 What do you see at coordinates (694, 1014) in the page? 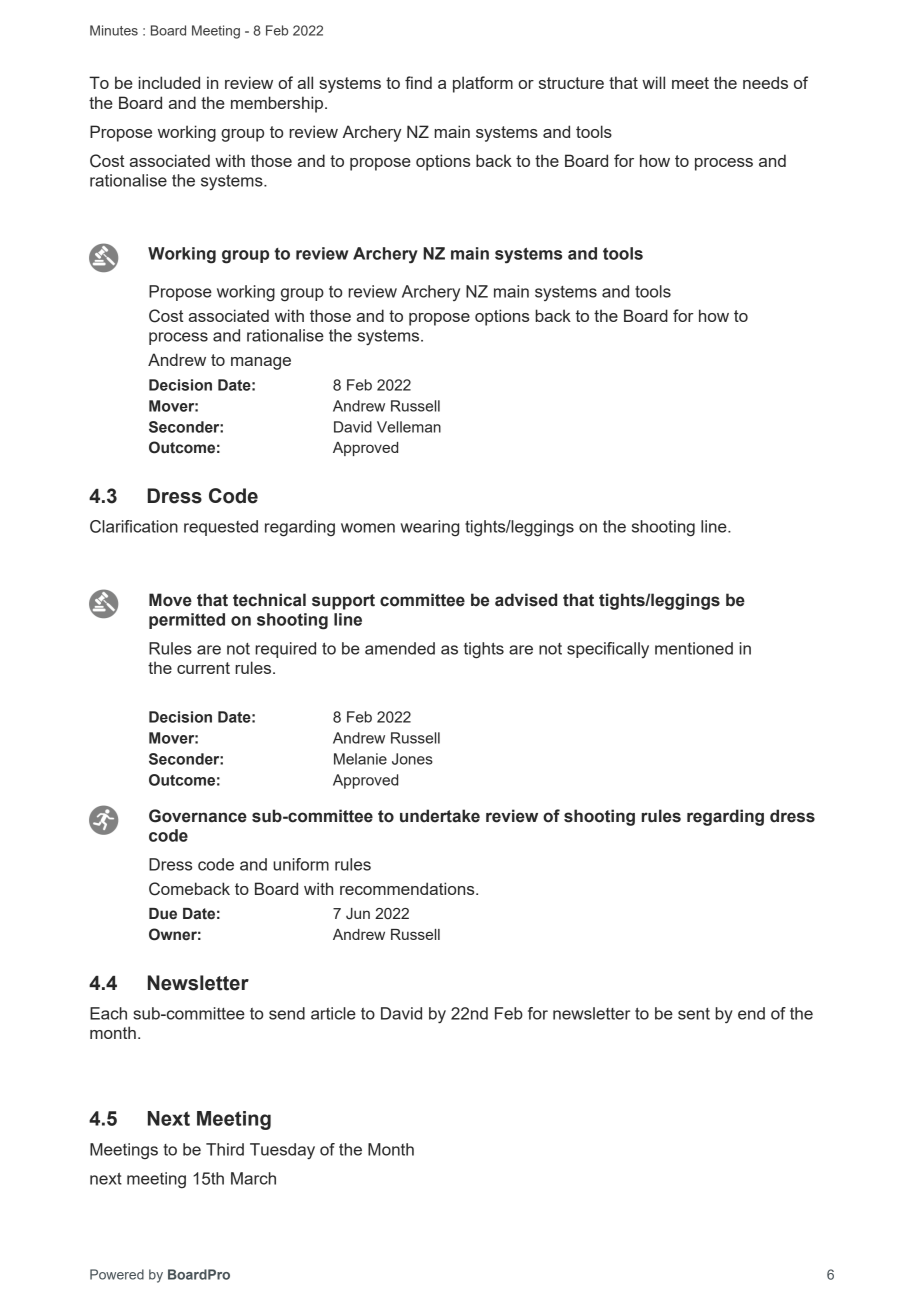
I see `sent` at bounding box center [694, 1014].
